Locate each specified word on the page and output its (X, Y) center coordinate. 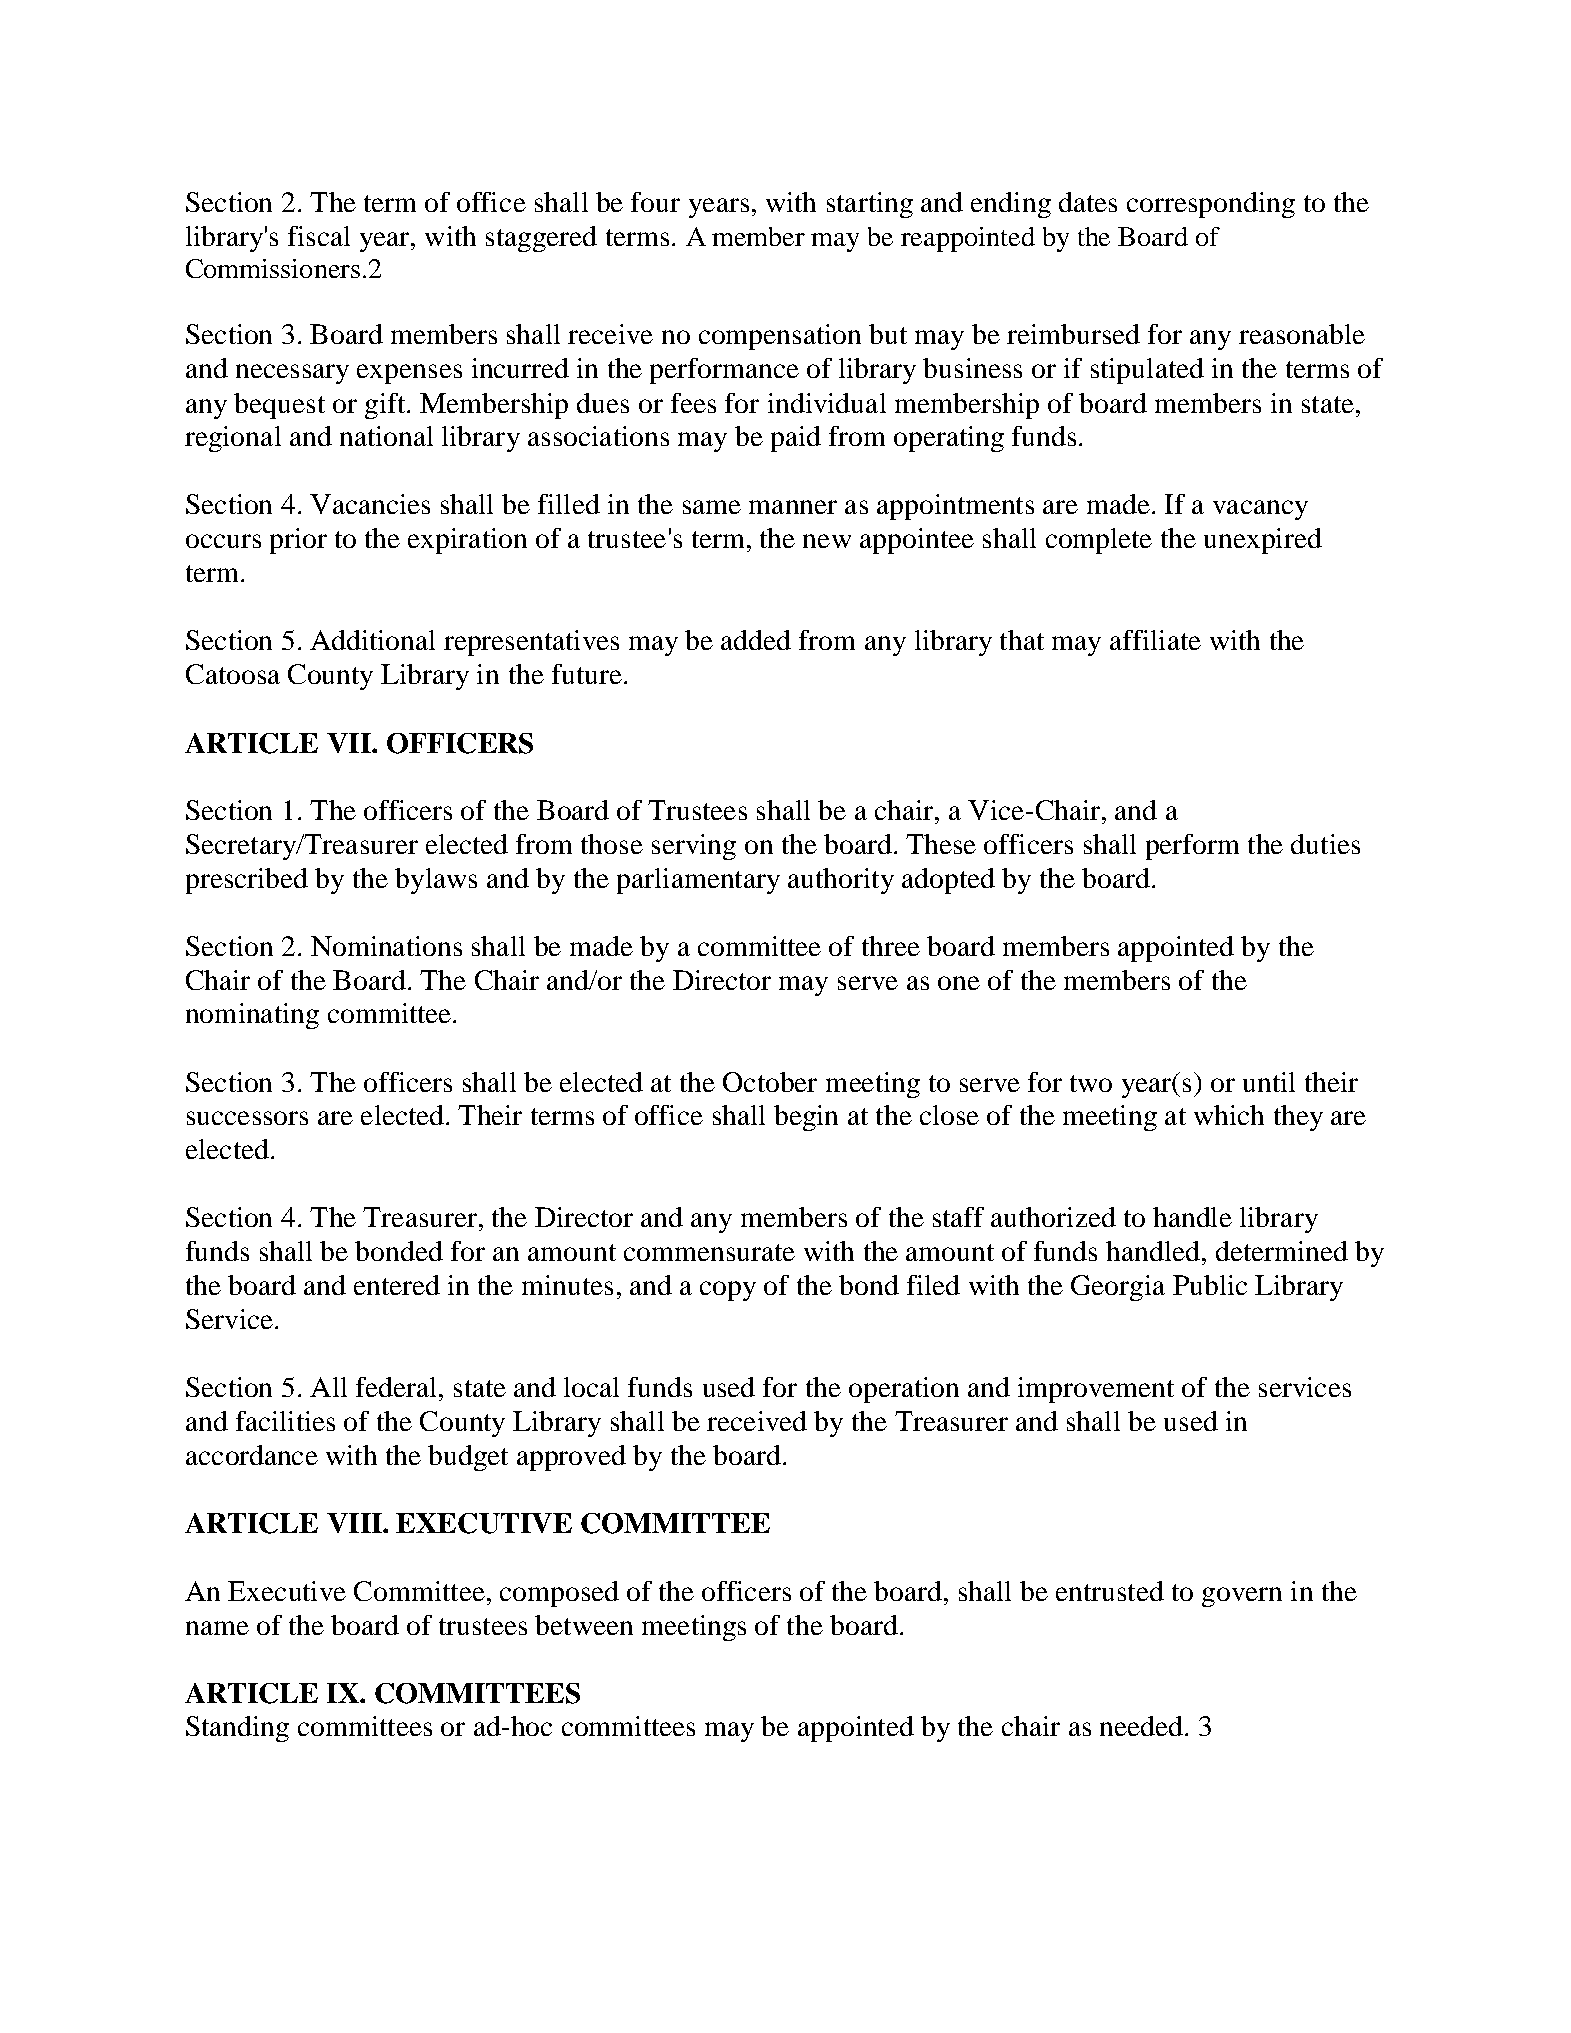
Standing (237, 1729)
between (584, 1625)
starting (870, 205)
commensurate (709, 1252)
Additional (372, 640)
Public (1210, 1285)
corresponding (1211, 205)
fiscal (319, 236)
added (756, 640)
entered (397, 1285)
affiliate (1155, 640)
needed (1141, 1726)
